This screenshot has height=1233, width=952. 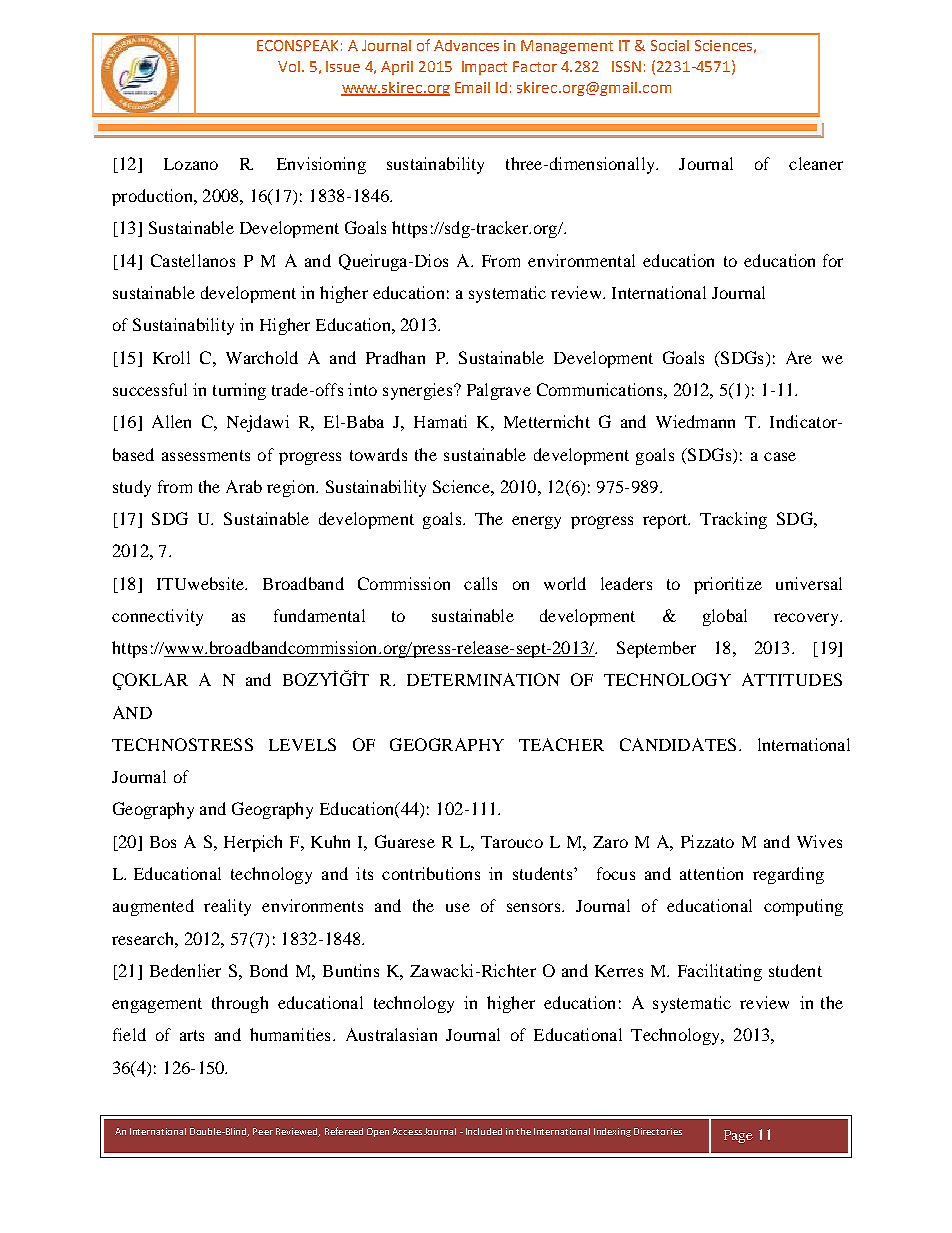 I want to click on DETERMINATION, so click(x=483, y=679).
